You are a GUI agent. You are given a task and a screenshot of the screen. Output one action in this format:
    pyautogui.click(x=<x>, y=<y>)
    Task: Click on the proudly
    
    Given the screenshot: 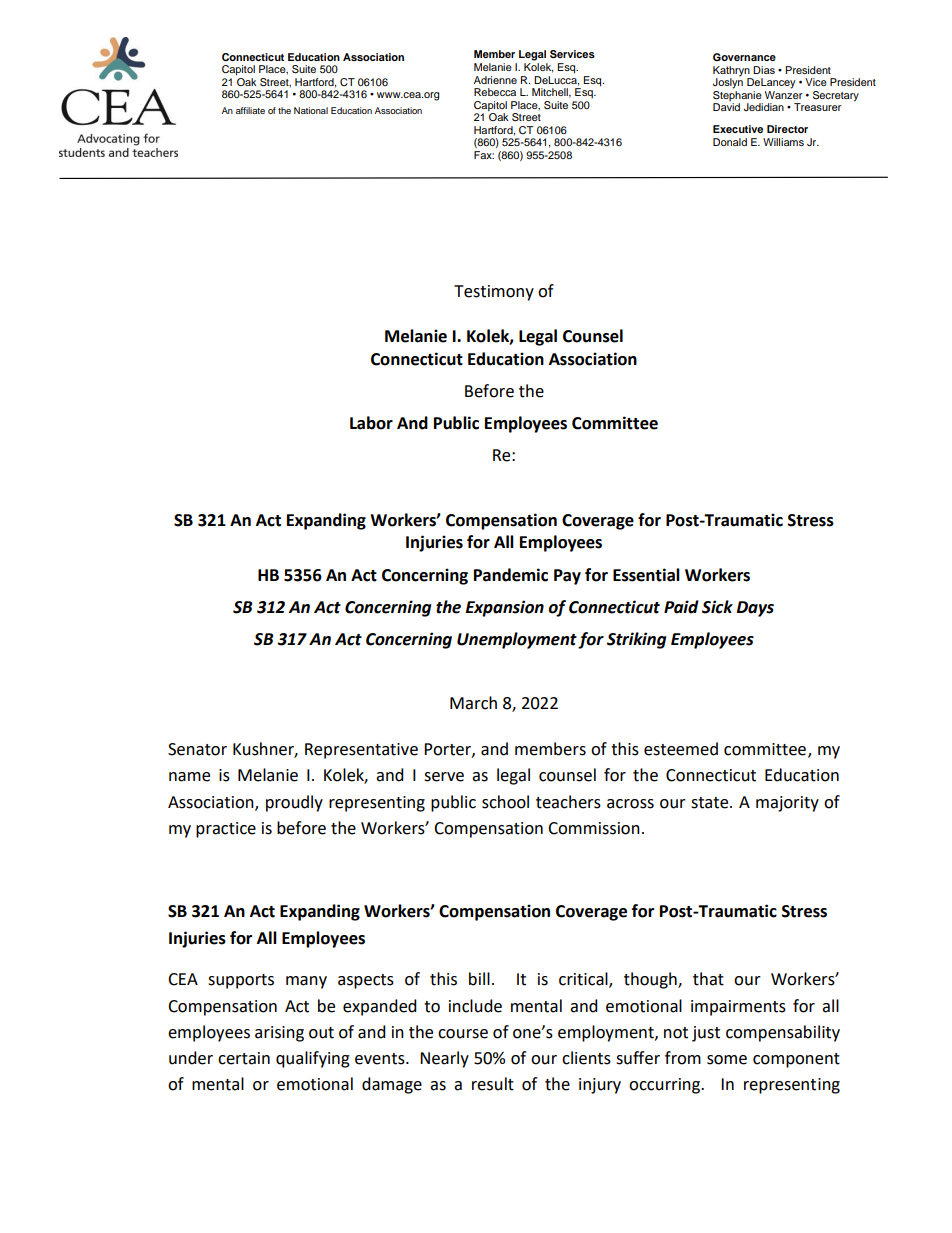 What is the action you would take?
    pyautogui.click(x=294, y=803)
